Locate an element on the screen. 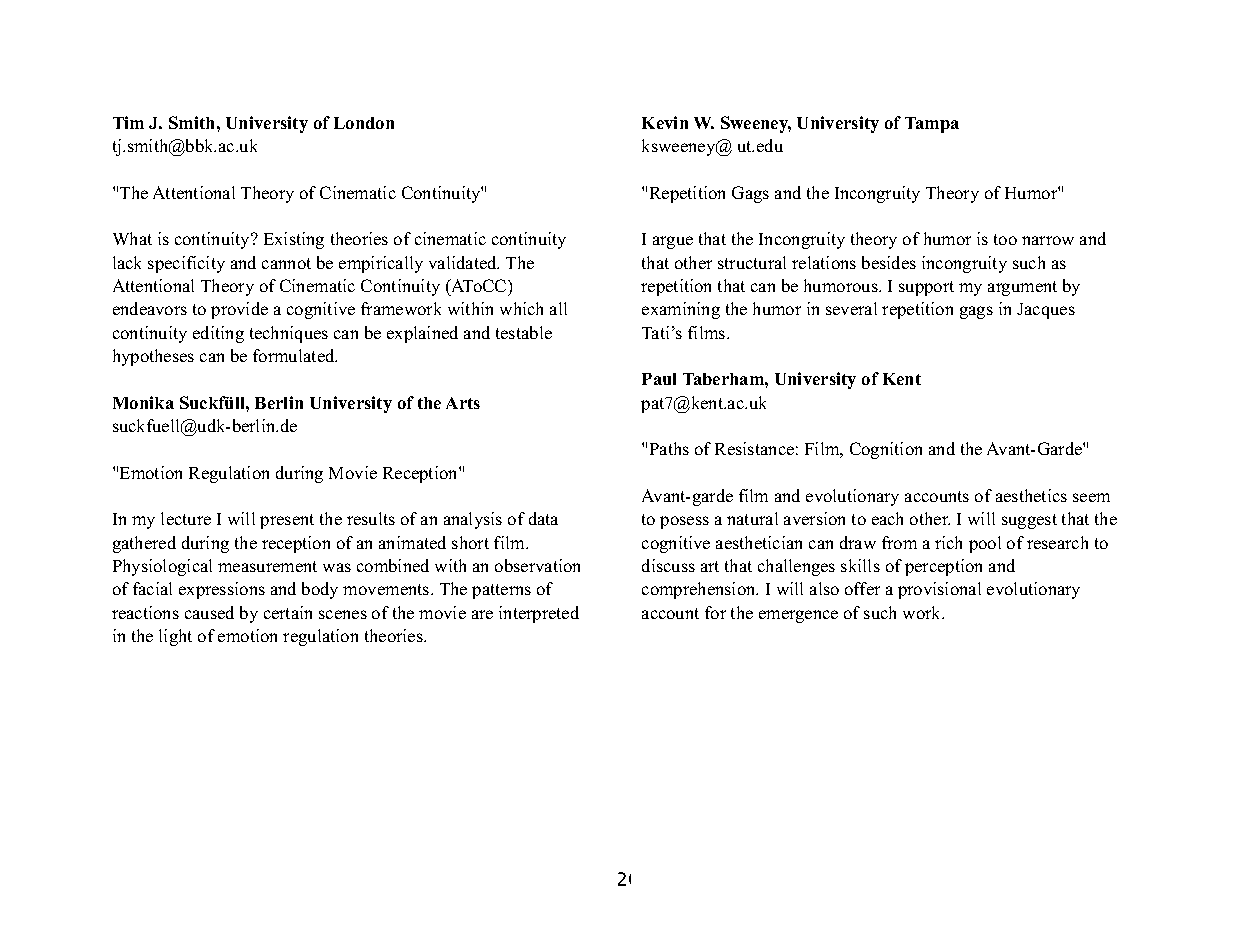 This screenshot has width=1233, height=952. too is located at coordinates (1005, 239).
